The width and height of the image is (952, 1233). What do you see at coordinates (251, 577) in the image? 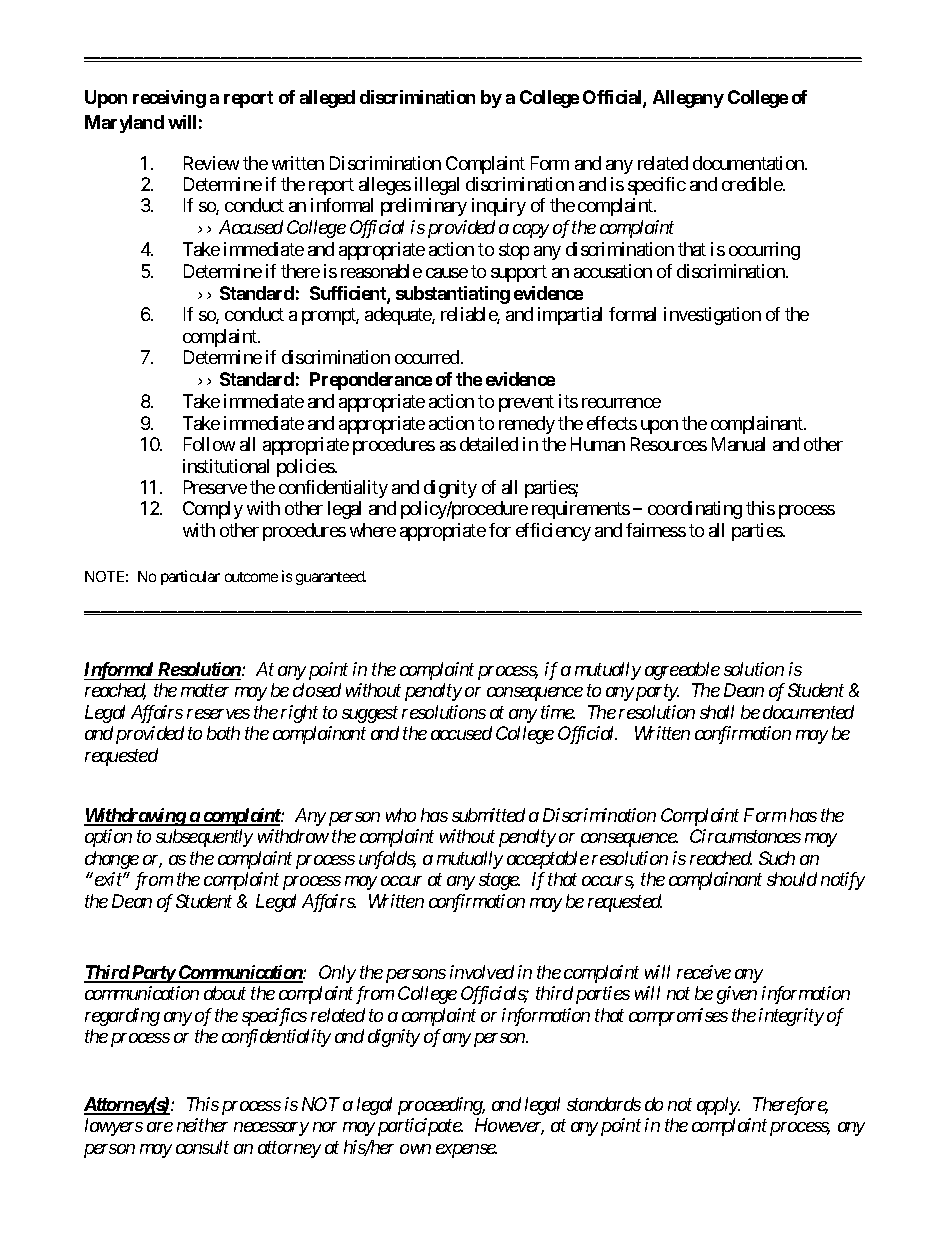
I see `outcome` at bounding box center [251, 577].
